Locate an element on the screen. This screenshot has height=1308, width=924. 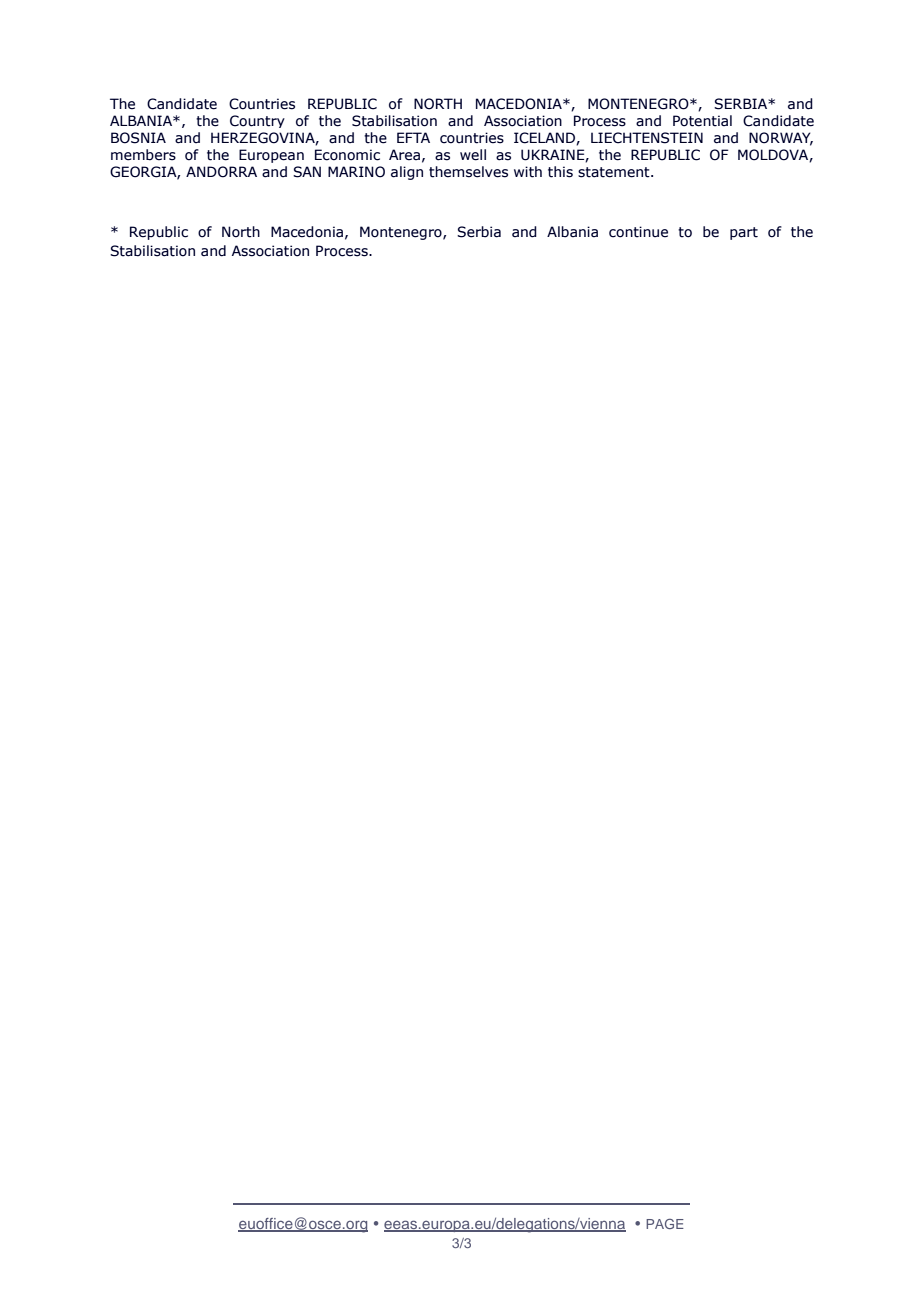
ANDORRA is located at coordinates (221, 172).
